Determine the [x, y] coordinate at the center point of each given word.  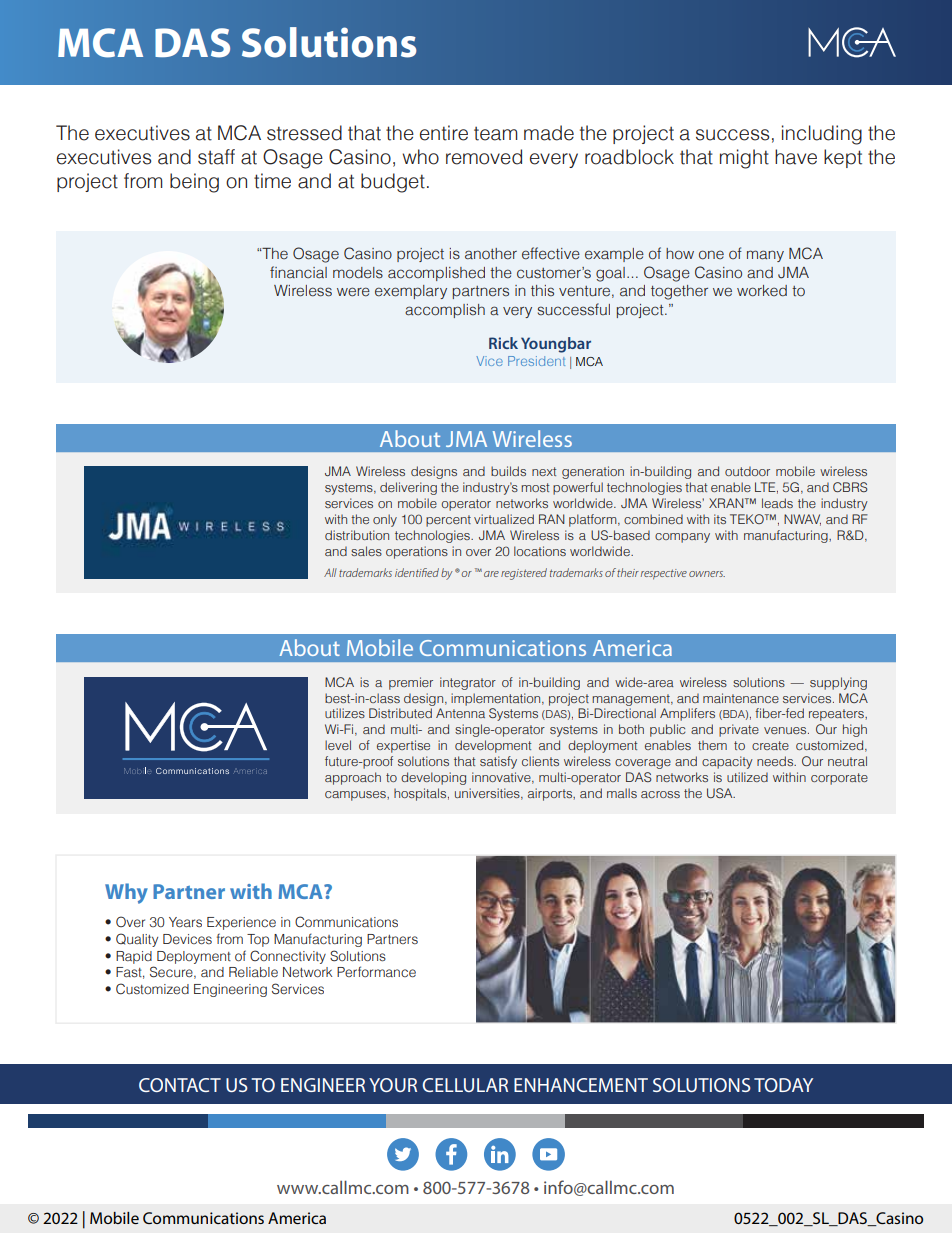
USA [721, 793]
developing [433, 778]
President [536, 361]
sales [366, 551]
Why [126, 893]
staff [216, 157]
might [744, 159]
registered [524, 574]
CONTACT [180, 1085]
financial [298, 272]
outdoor [747, 471]
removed [484, 157]
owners [707, 574]
